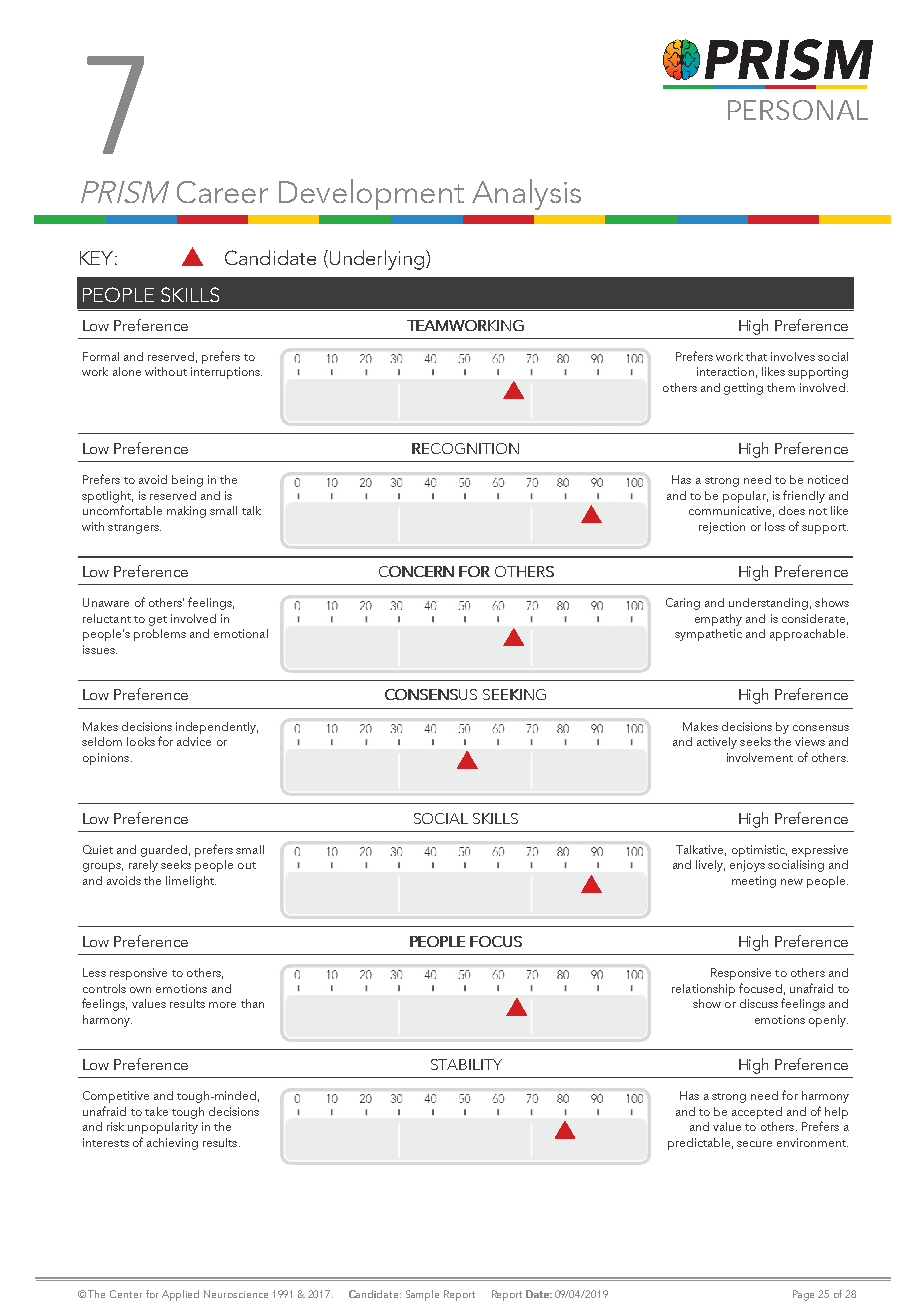  I want to click on enjoys, so click(747, 866).
